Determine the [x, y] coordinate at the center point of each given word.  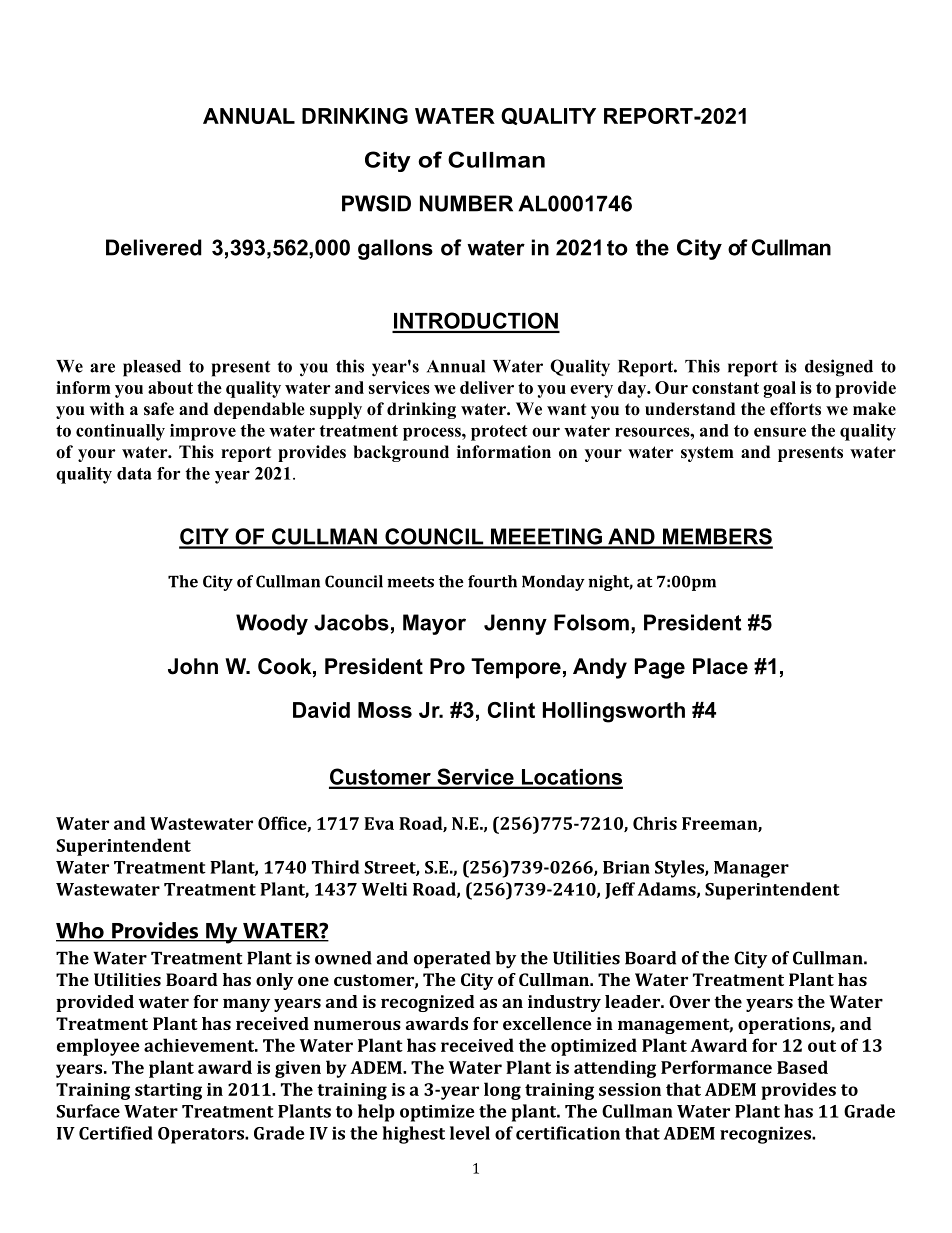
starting [168, 1091]
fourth [492, 581]
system [707, 454]
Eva [379, 823]
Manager [751, 869]
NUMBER [466, 203]
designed [839, 368]
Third [335, 867]
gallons [395, 249]
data [134, 473]
